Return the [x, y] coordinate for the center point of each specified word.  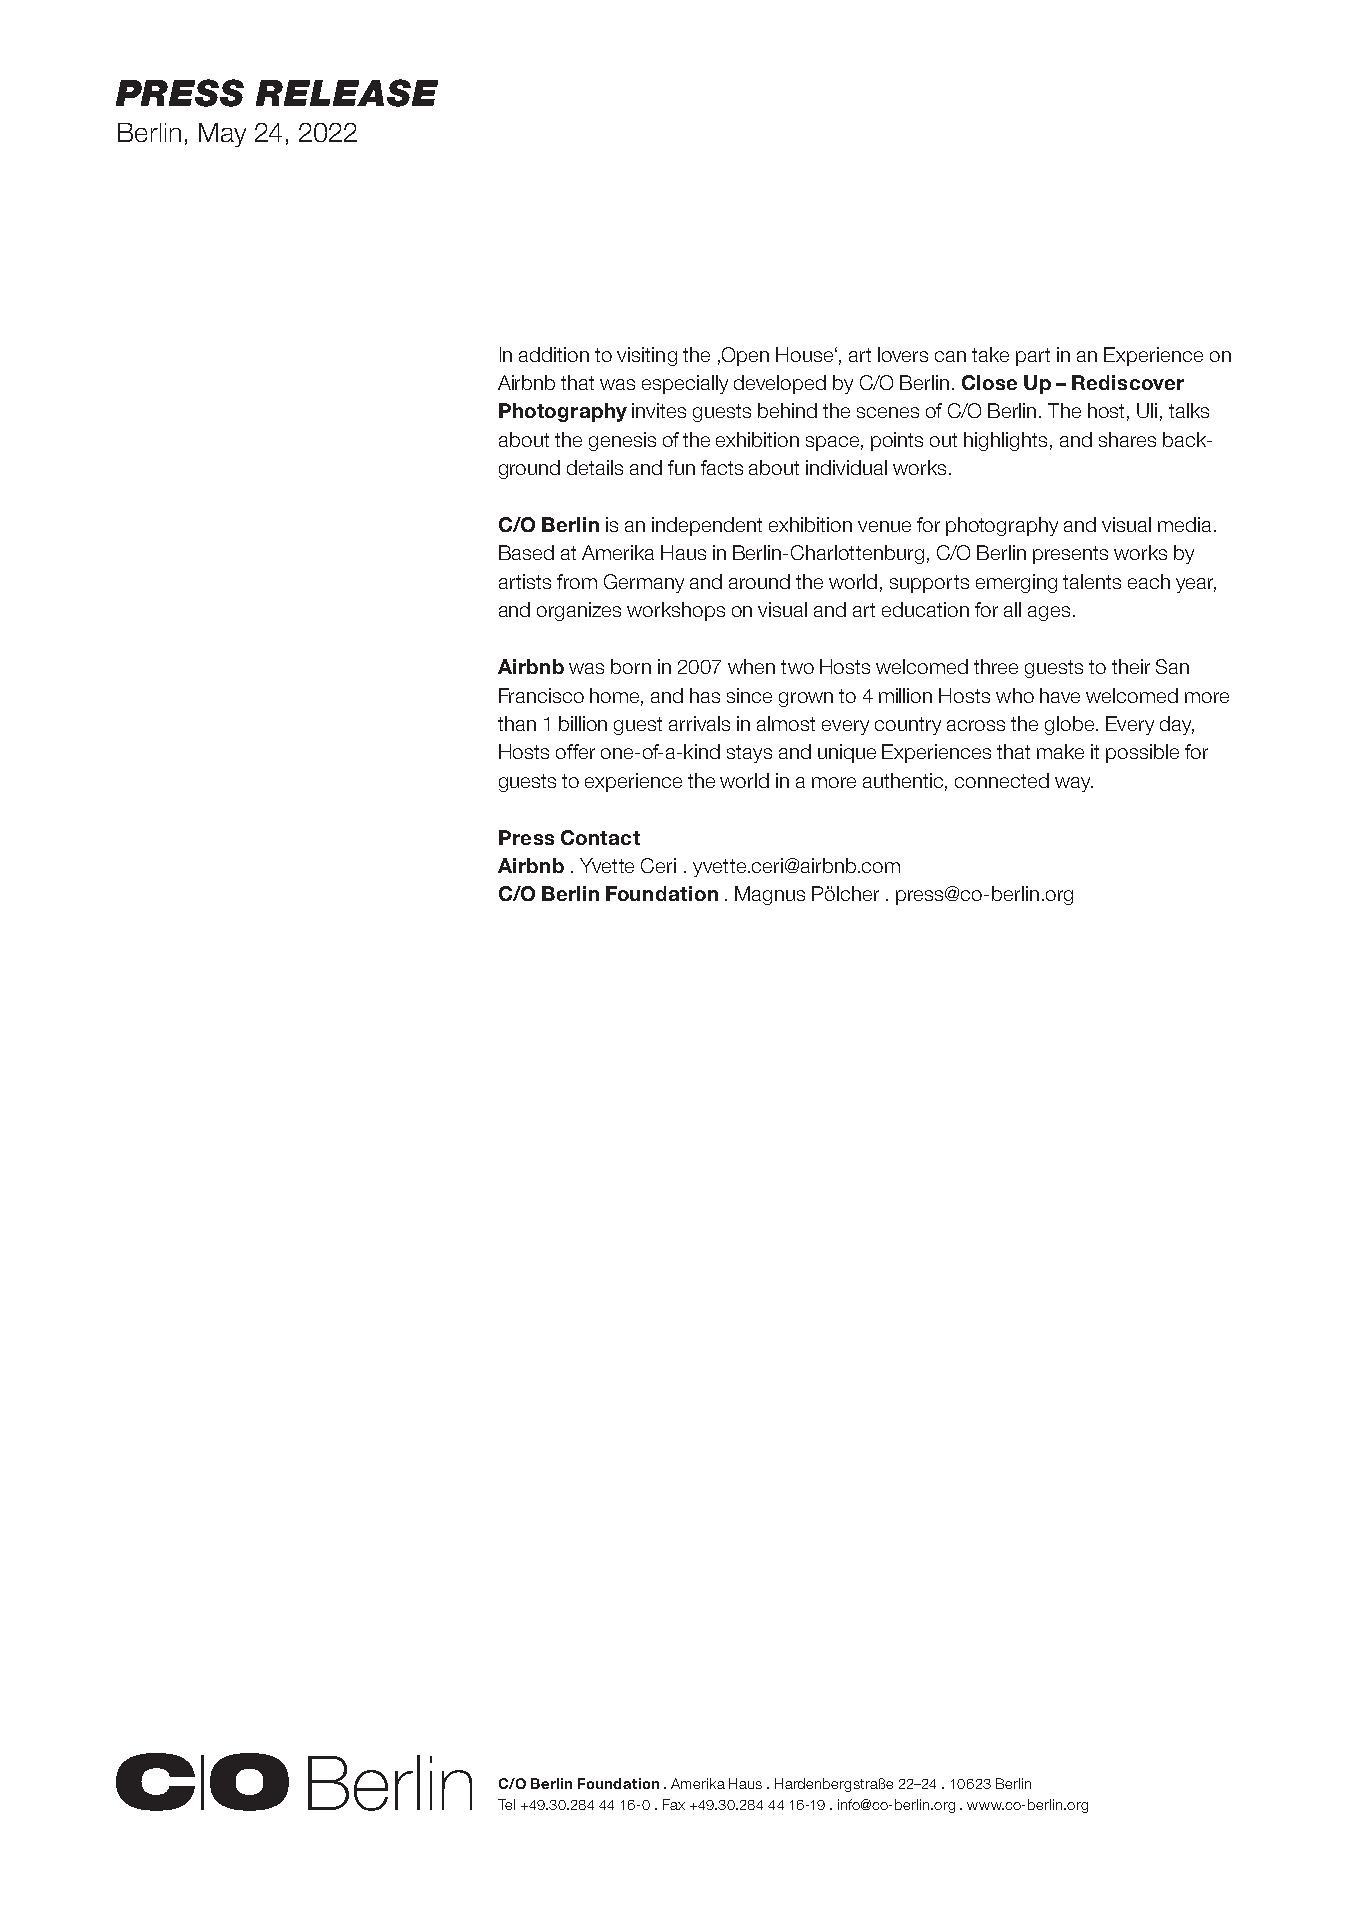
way [1074, 784]
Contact [600, 837]
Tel [506, 1804]
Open [744, 356]
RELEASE [347, 93]
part [1033, 357]
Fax [674, 1804]
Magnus [770, 895]
